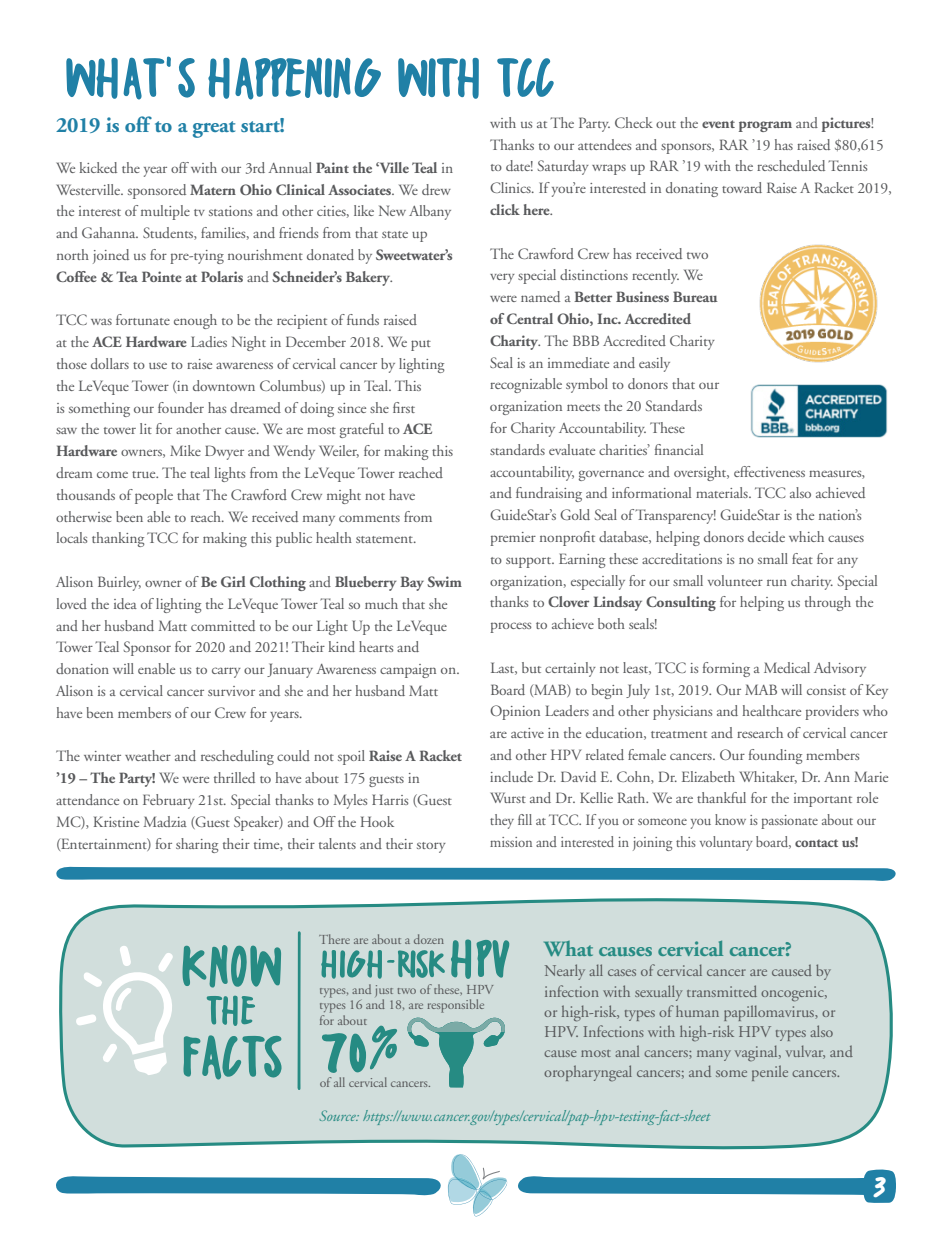 Image resolution: width=952 pixels, height=1233 pixels. I want to click on idea, so click(125, 603).
